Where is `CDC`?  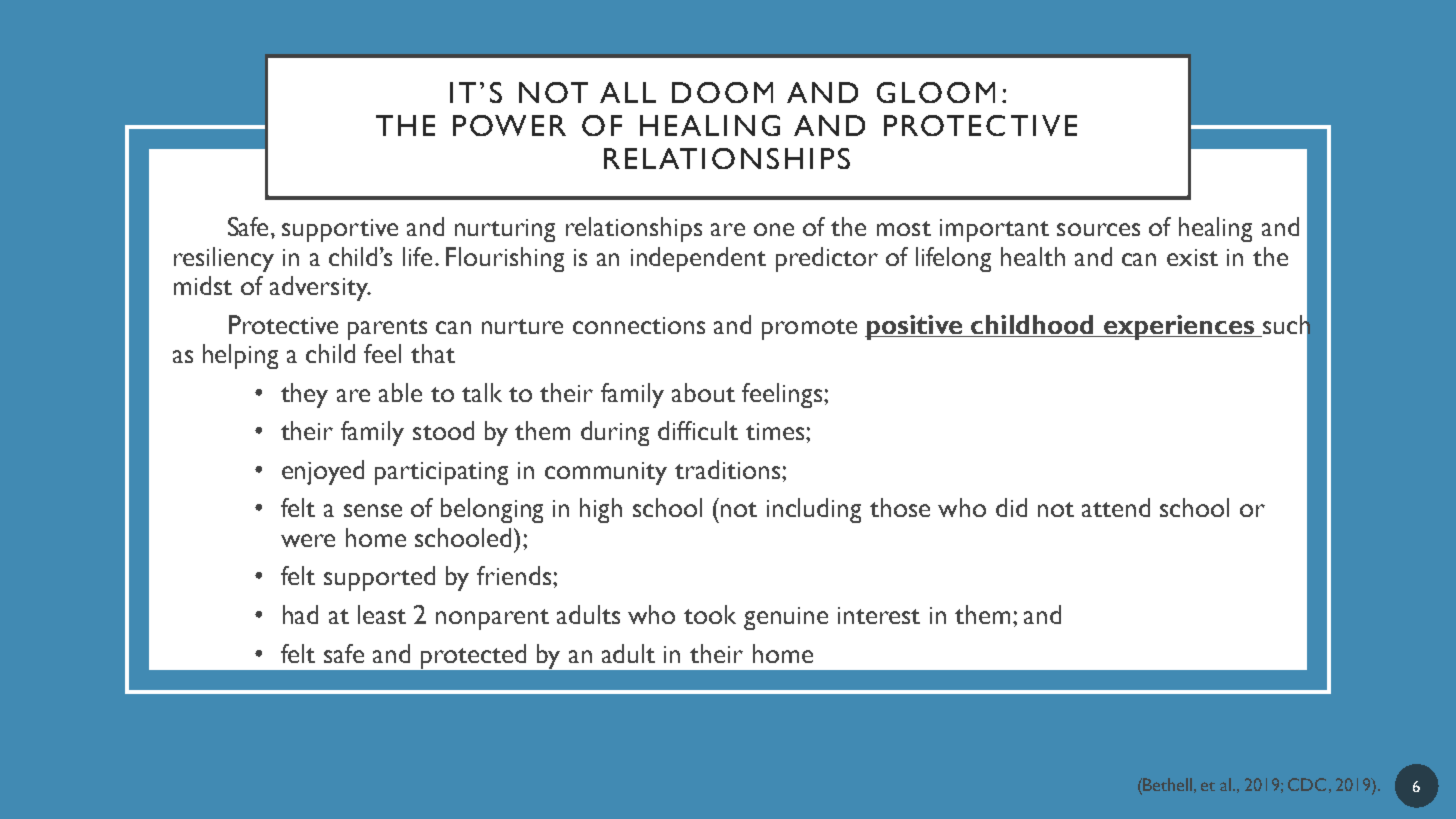 CDC is located at coordinates (1307, 784).
